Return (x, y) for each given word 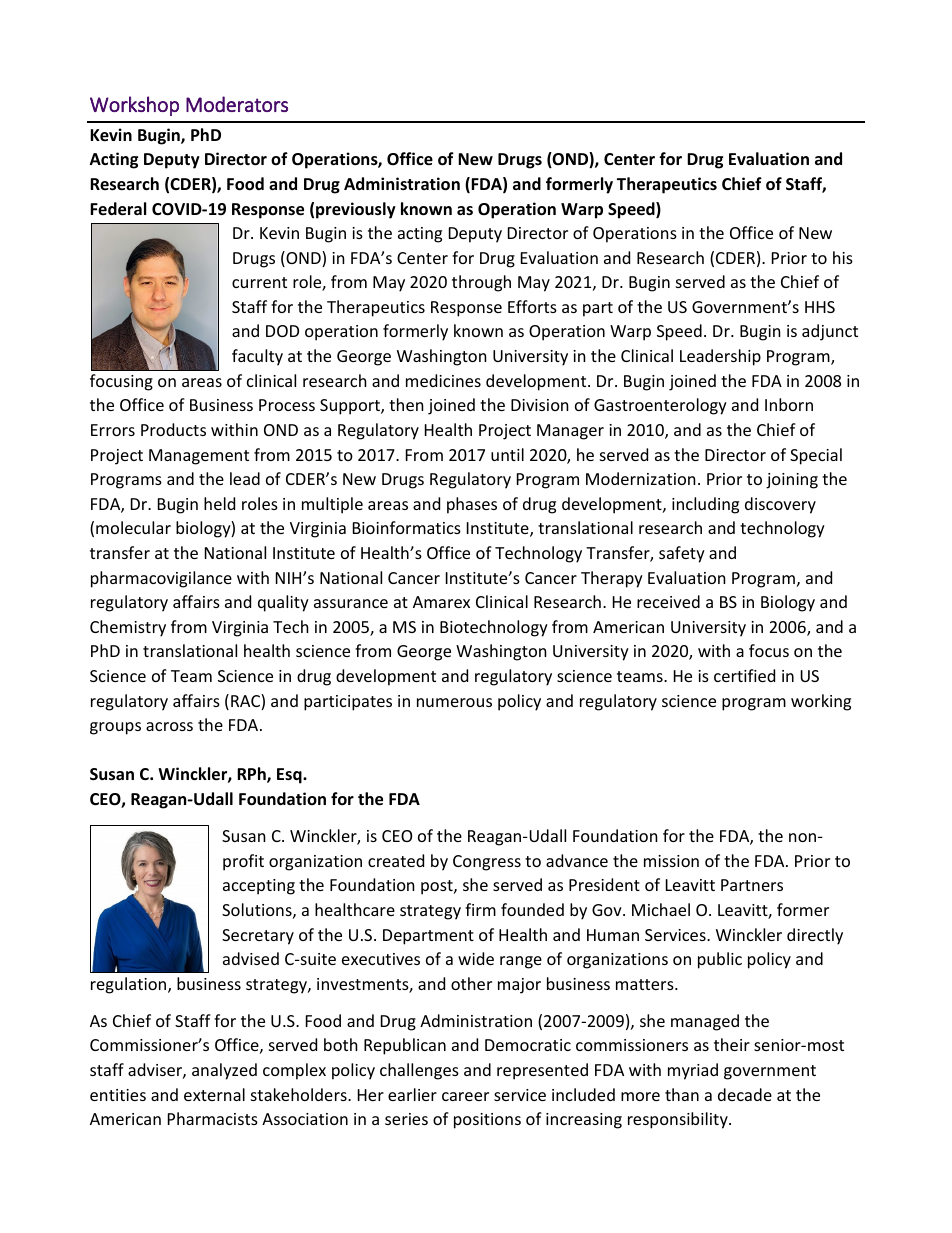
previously (356, 210)
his (843, 257)
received (668, 601)
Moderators (237, 104)
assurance (351, 603)
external (214, 1094)
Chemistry (128, 628)
